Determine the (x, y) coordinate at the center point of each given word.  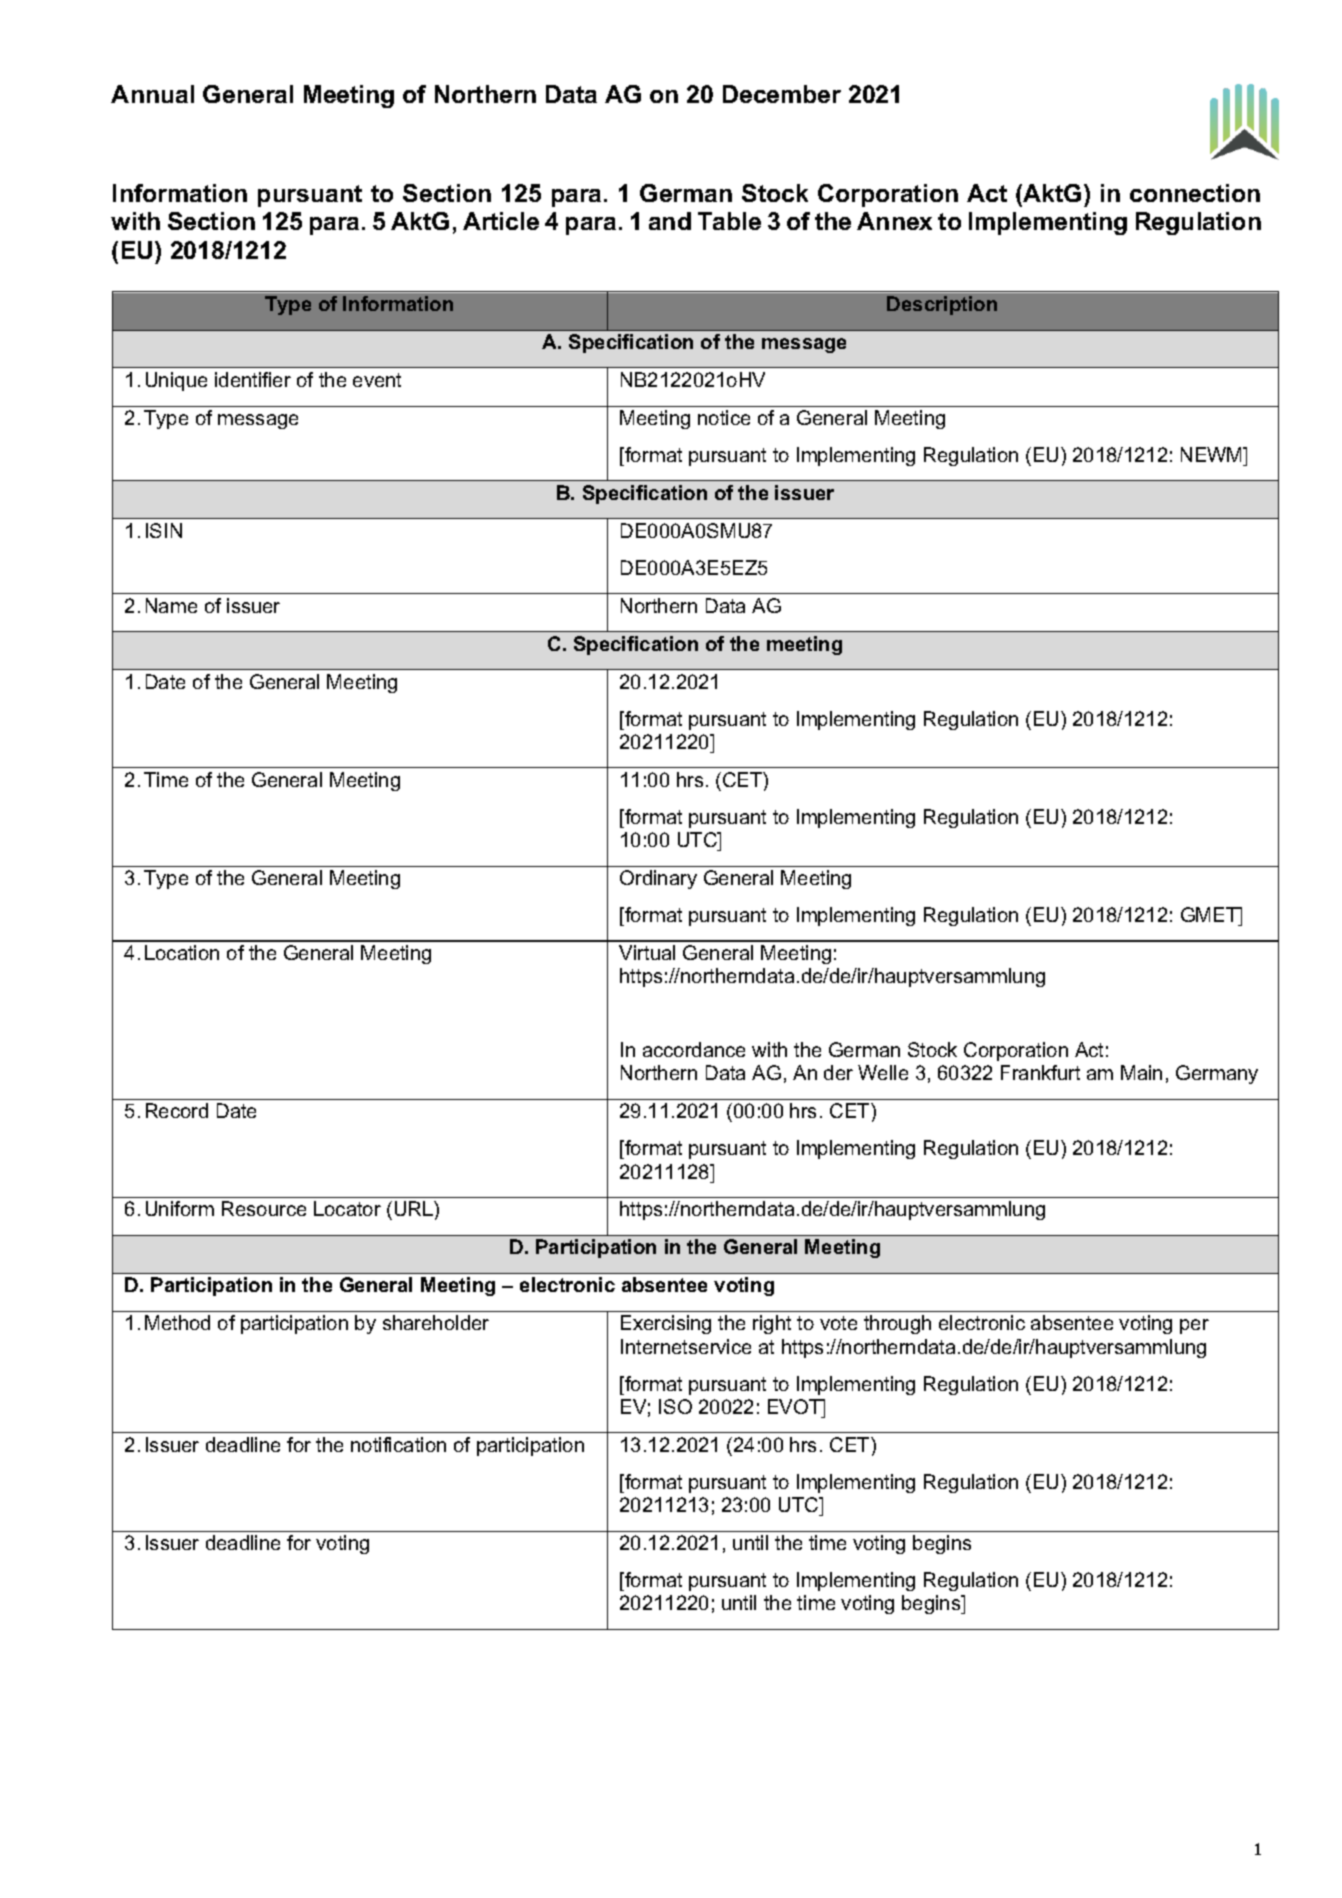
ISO (675, 1406)
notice (724, 417)
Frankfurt (1040, 1072)
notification (398, 1444)
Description (942, 305)
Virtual (647, 952)
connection (1195, 193)
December (782, 94)
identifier (253, 379)
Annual (152, 94)
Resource (264, 1208)
